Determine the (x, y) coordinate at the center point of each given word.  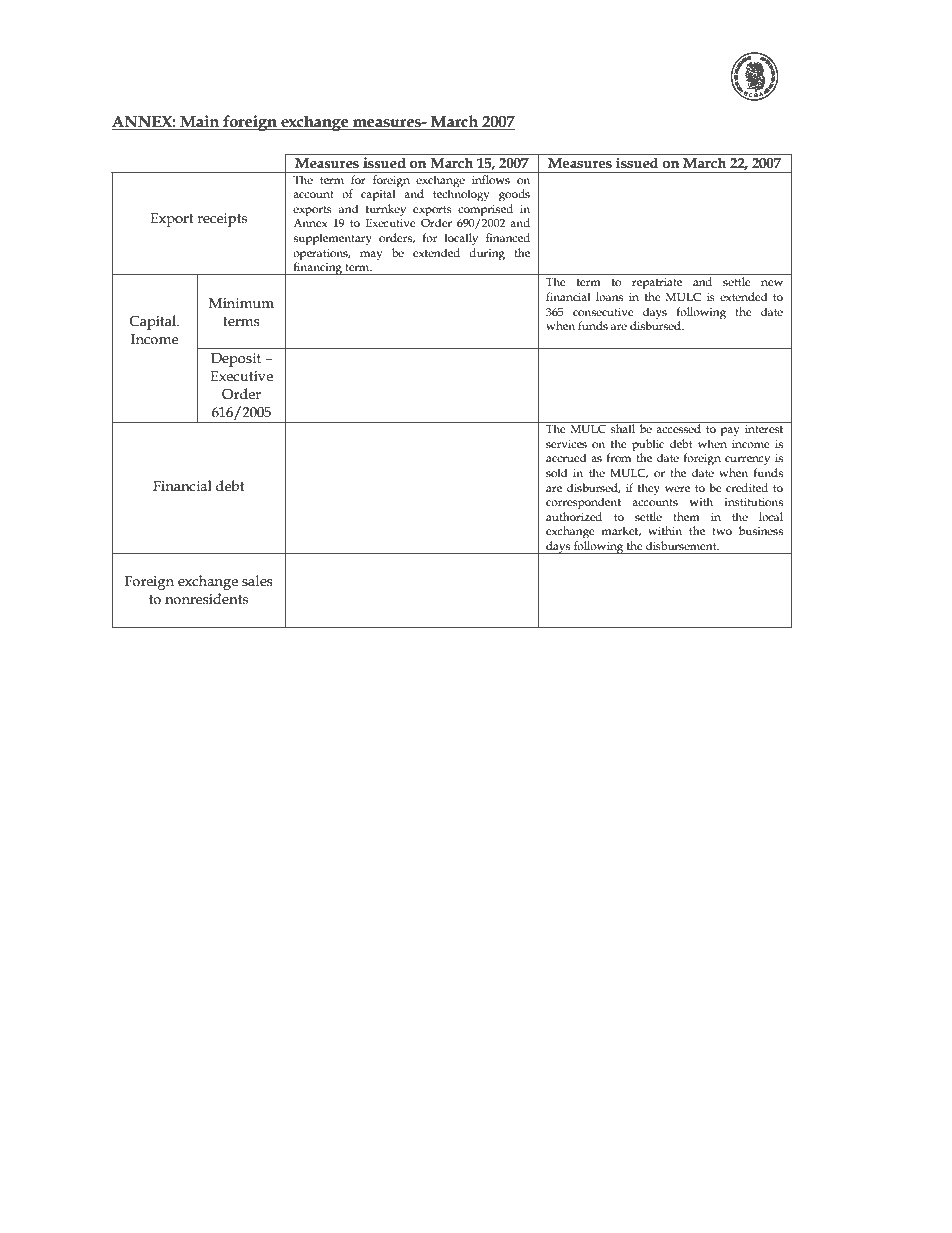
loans (609, 296)
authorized (574, 516)
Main (200, 122)
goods (514, 195)
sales (257, 581)
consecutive (603, 312)
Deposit (236, 360)
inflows (491, 179)
